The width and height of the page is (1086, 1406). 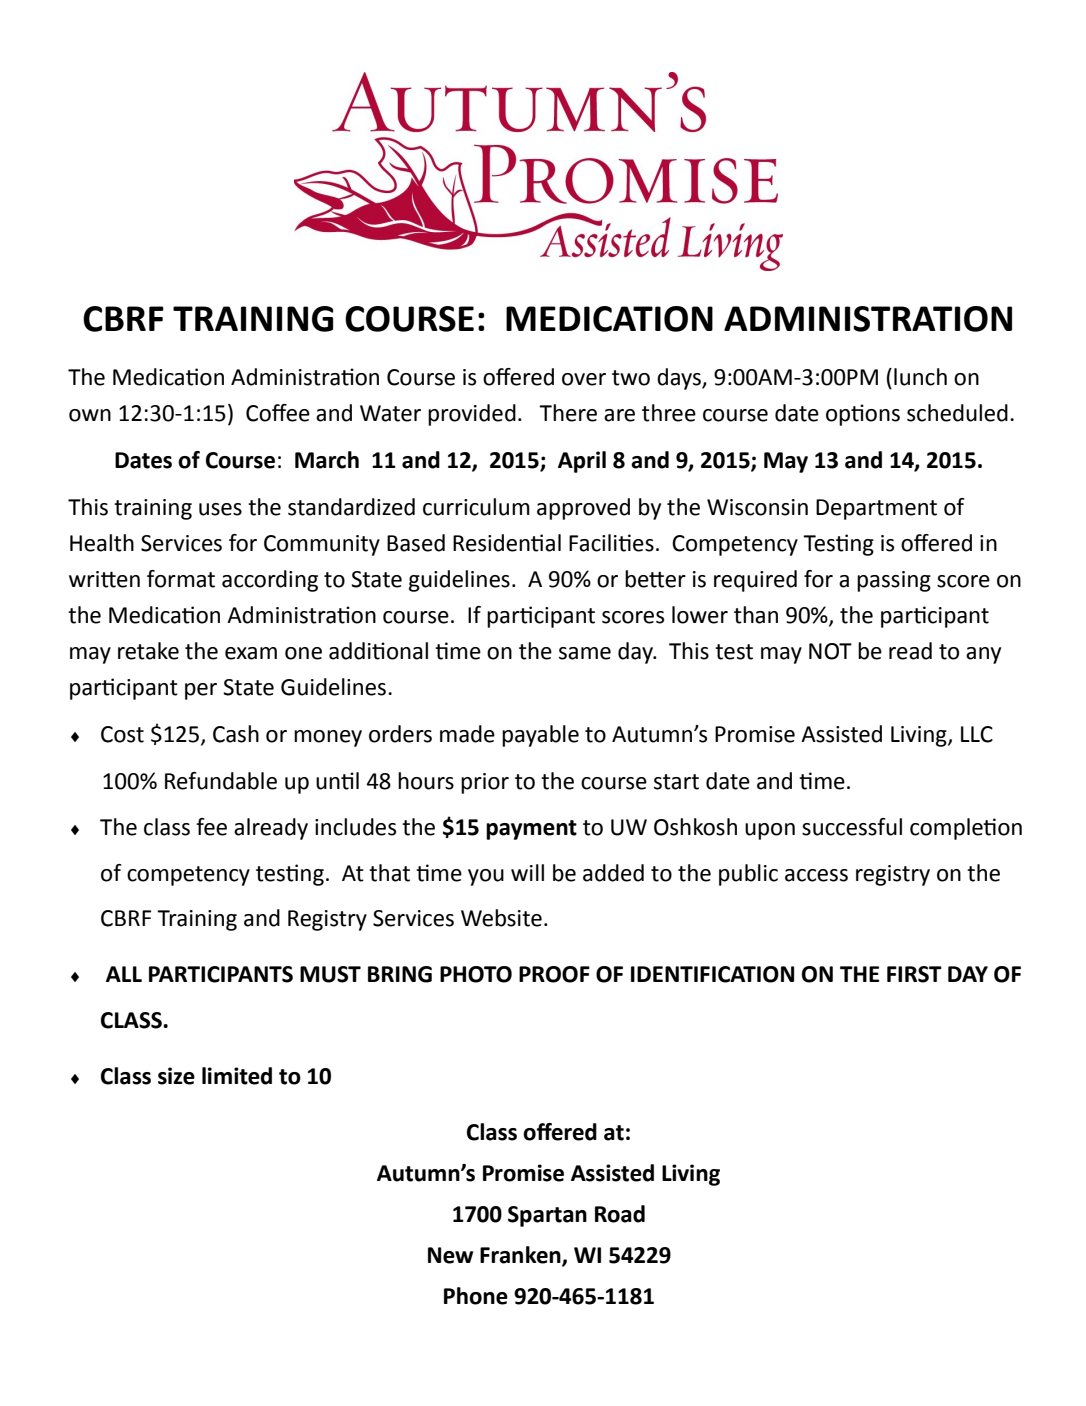 What do you see at coordinates (554, 974) in the page?
I see `PROOF` at bounding box center [554, 974].
